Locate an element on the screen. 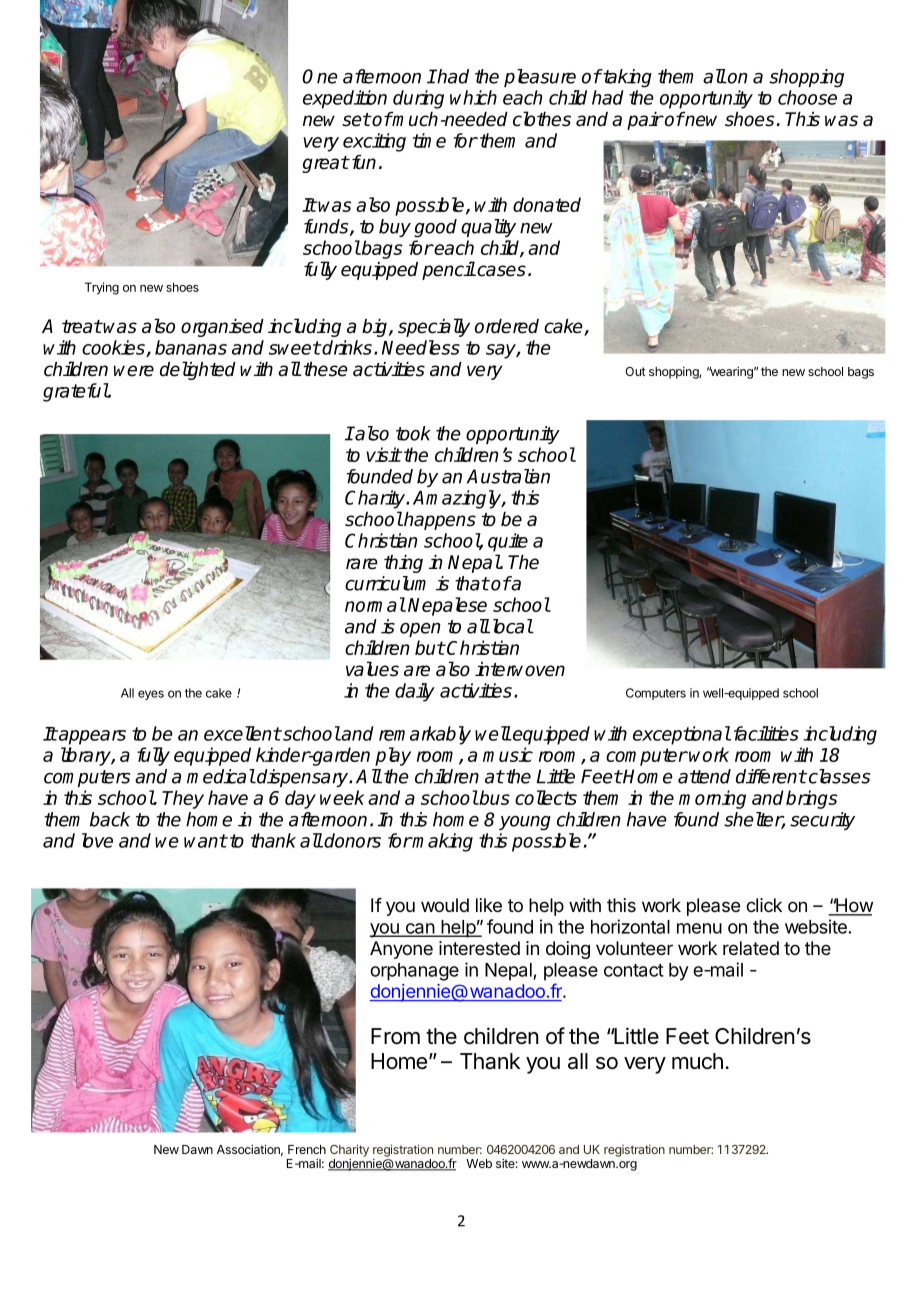 This screenshot has height=1308, width=924. great is located at coordinates (325, 164).
